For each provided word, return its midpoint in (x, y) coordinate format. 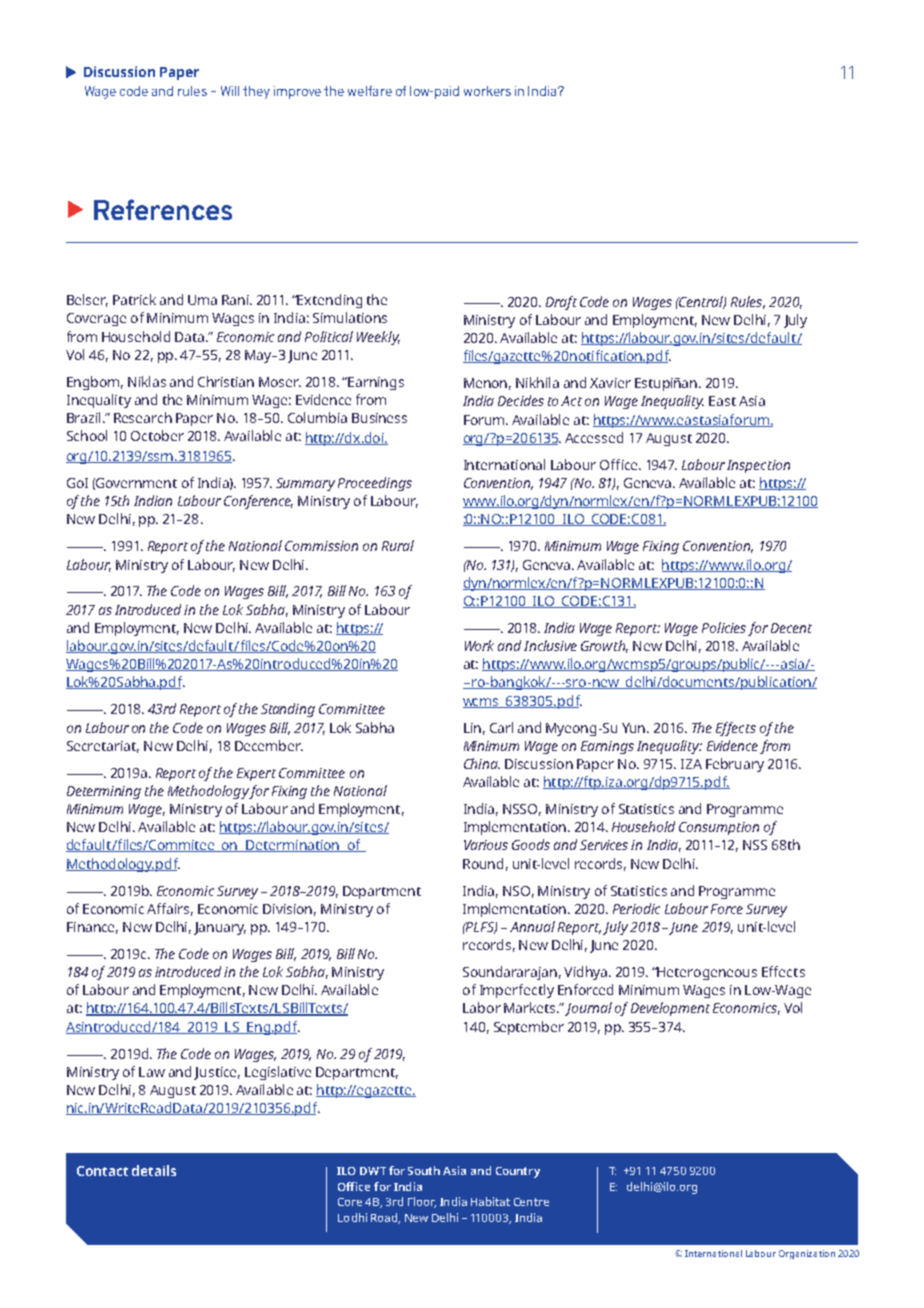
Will (230, 91)
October (157, 435)
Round (483, 863)
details (154, 1170)
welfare (370, 91)
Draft (561, 303)
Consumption (719, 828)
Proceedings (375, 484)
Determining (104, 792)
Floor (422, 1202)
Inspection (758, 466)
